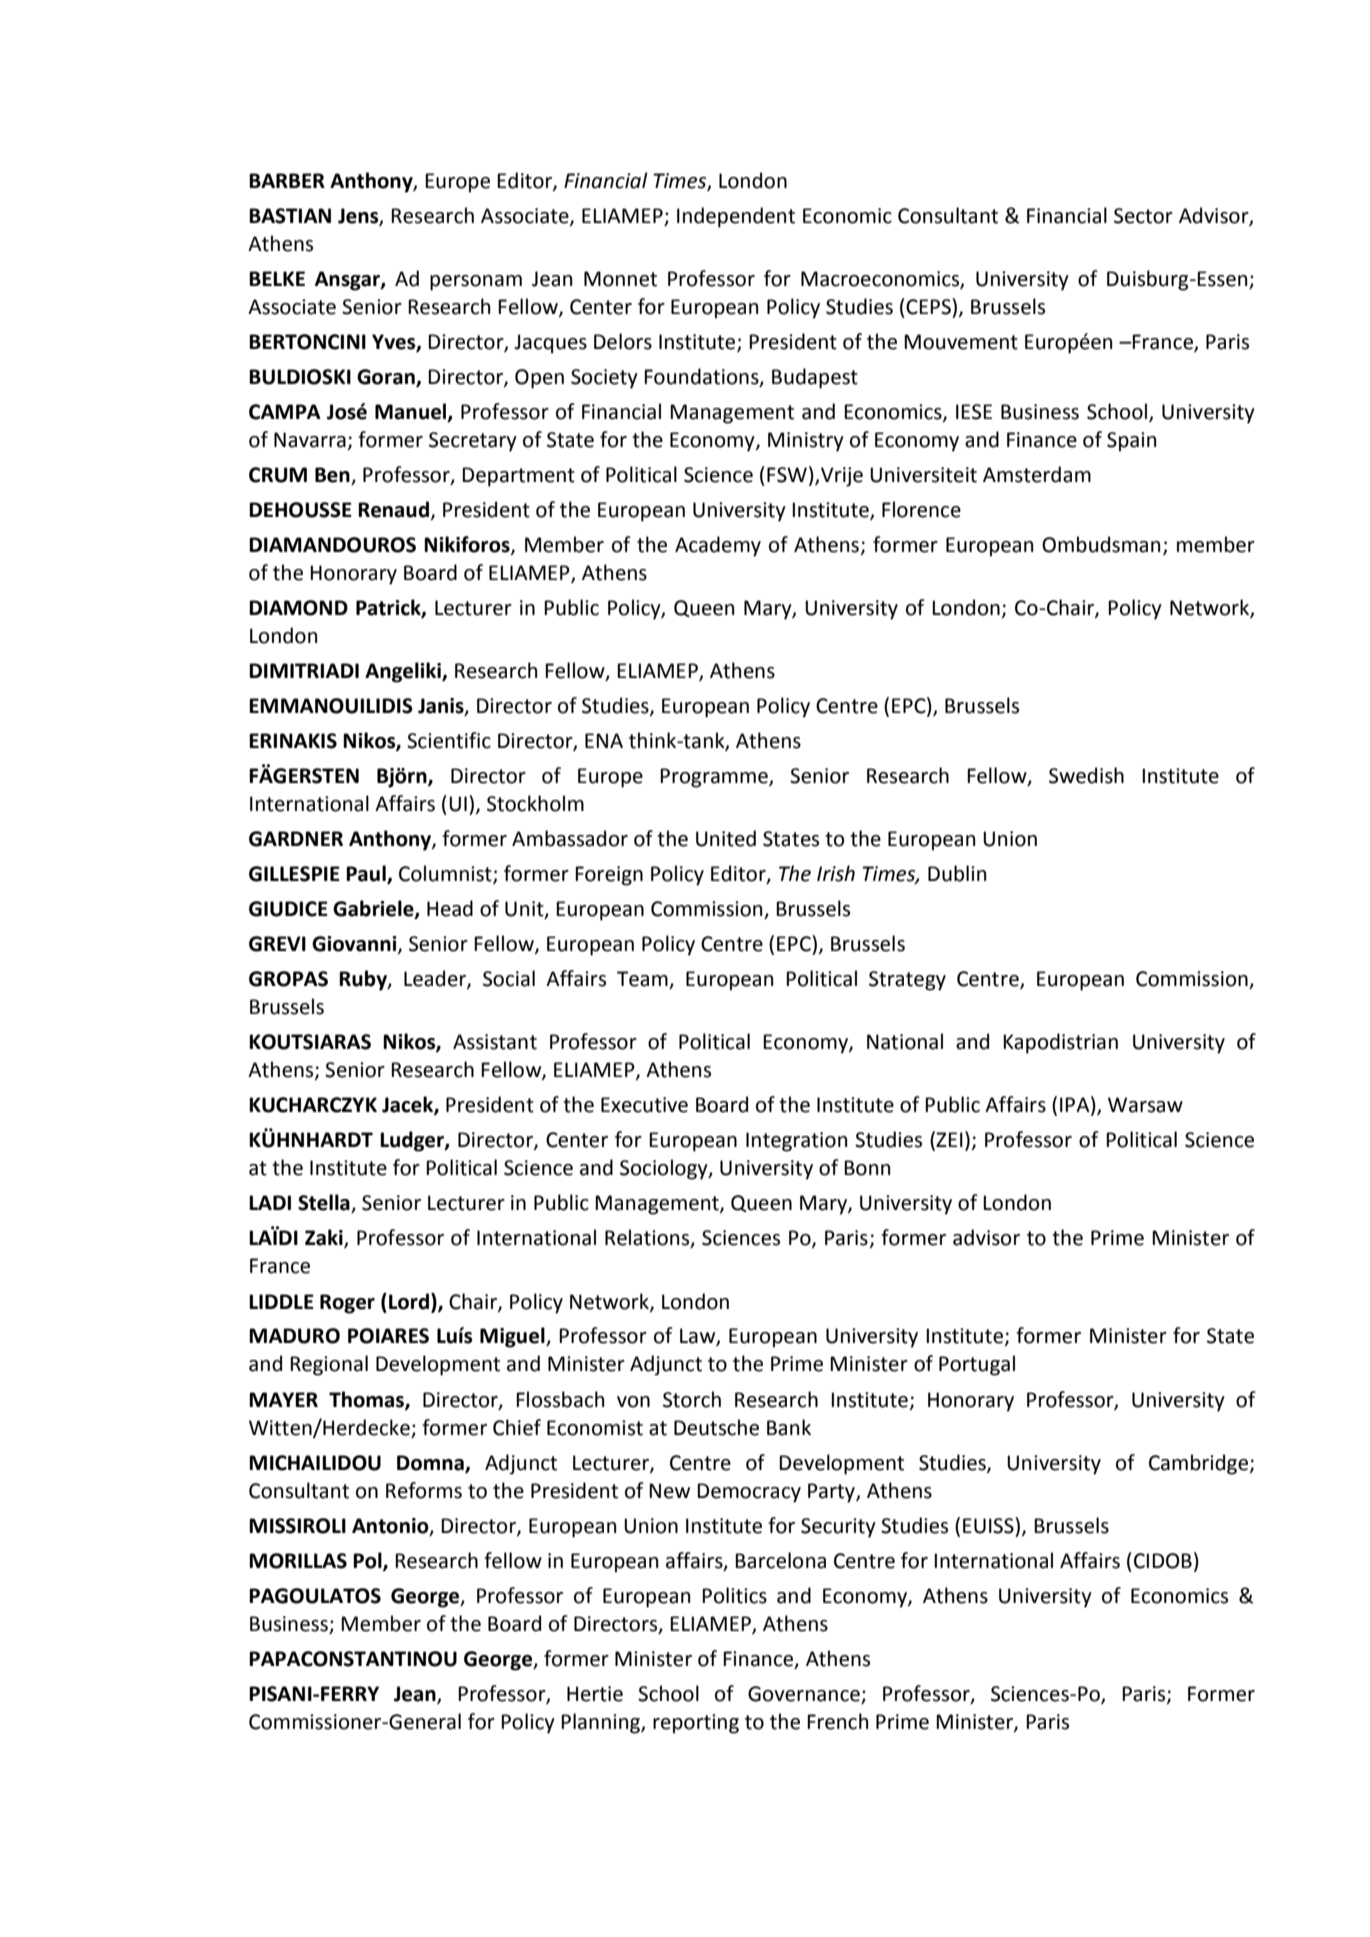  What do you see at coordinates (325, 1203) in the screenshot?
I see `Stella` at bounding box center [325, 1203].
